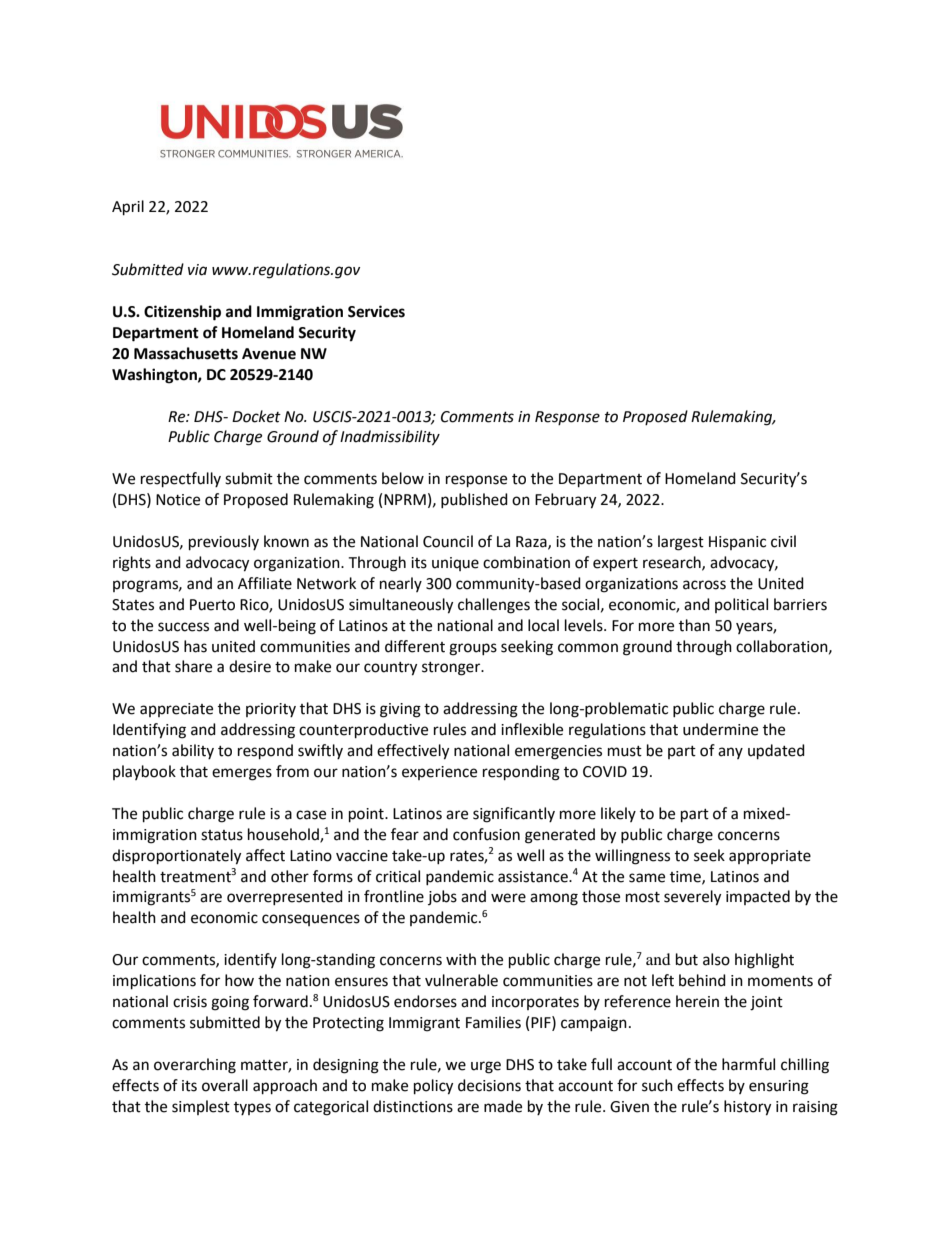  Describe the element at coordinates (489, 1085) in the screenshot. I see `decisions` at that location.
